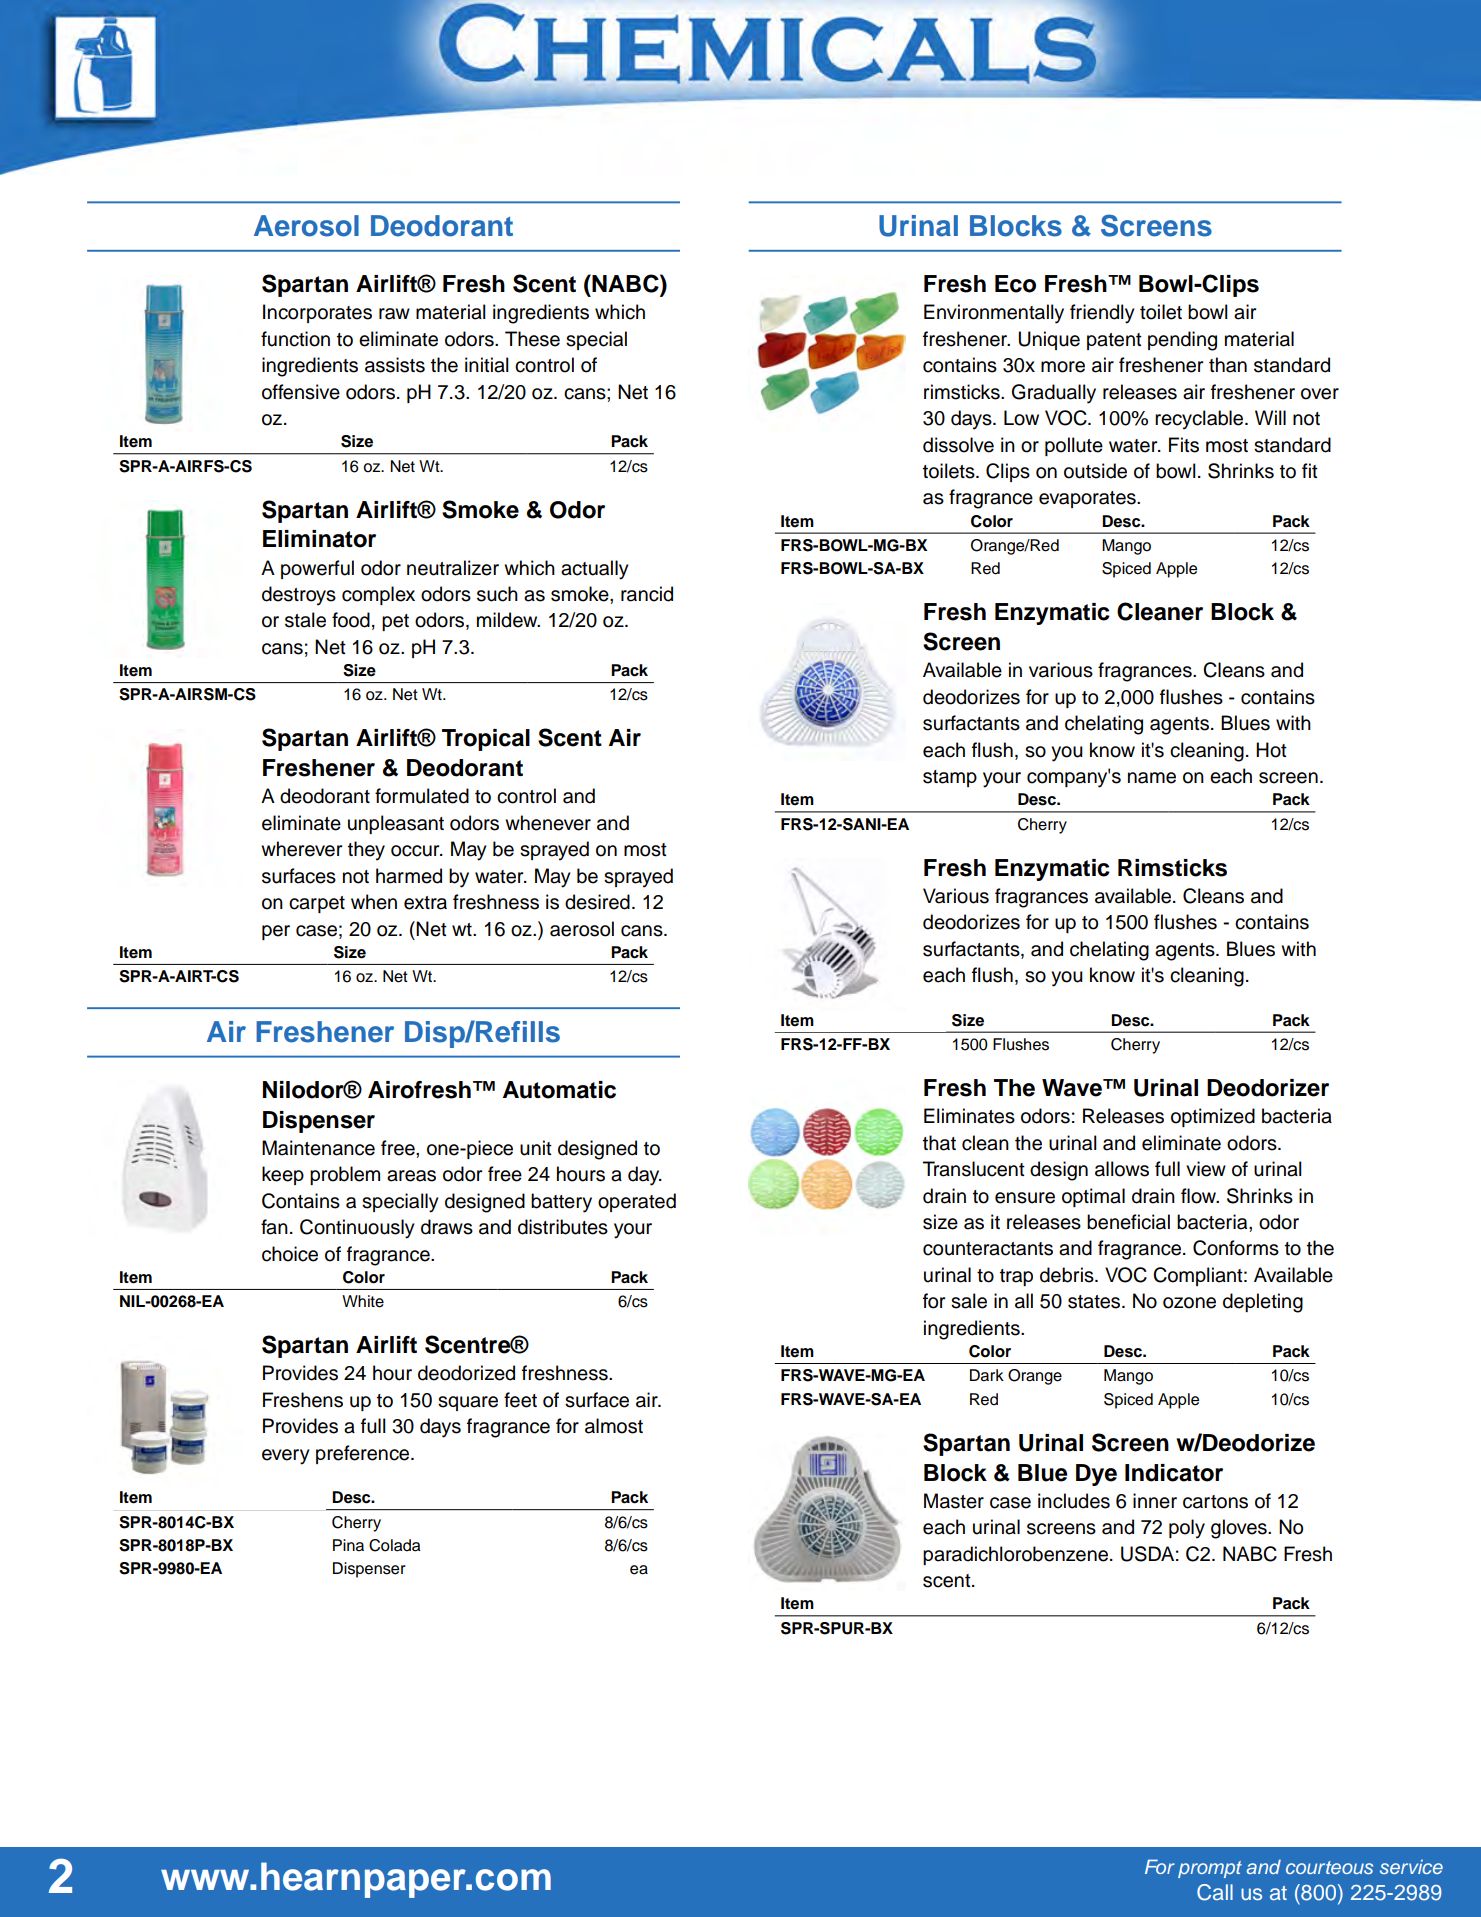  Describe the element at coordinates (1210, 1869) in the screenshot. I see `prompt` at that location.
